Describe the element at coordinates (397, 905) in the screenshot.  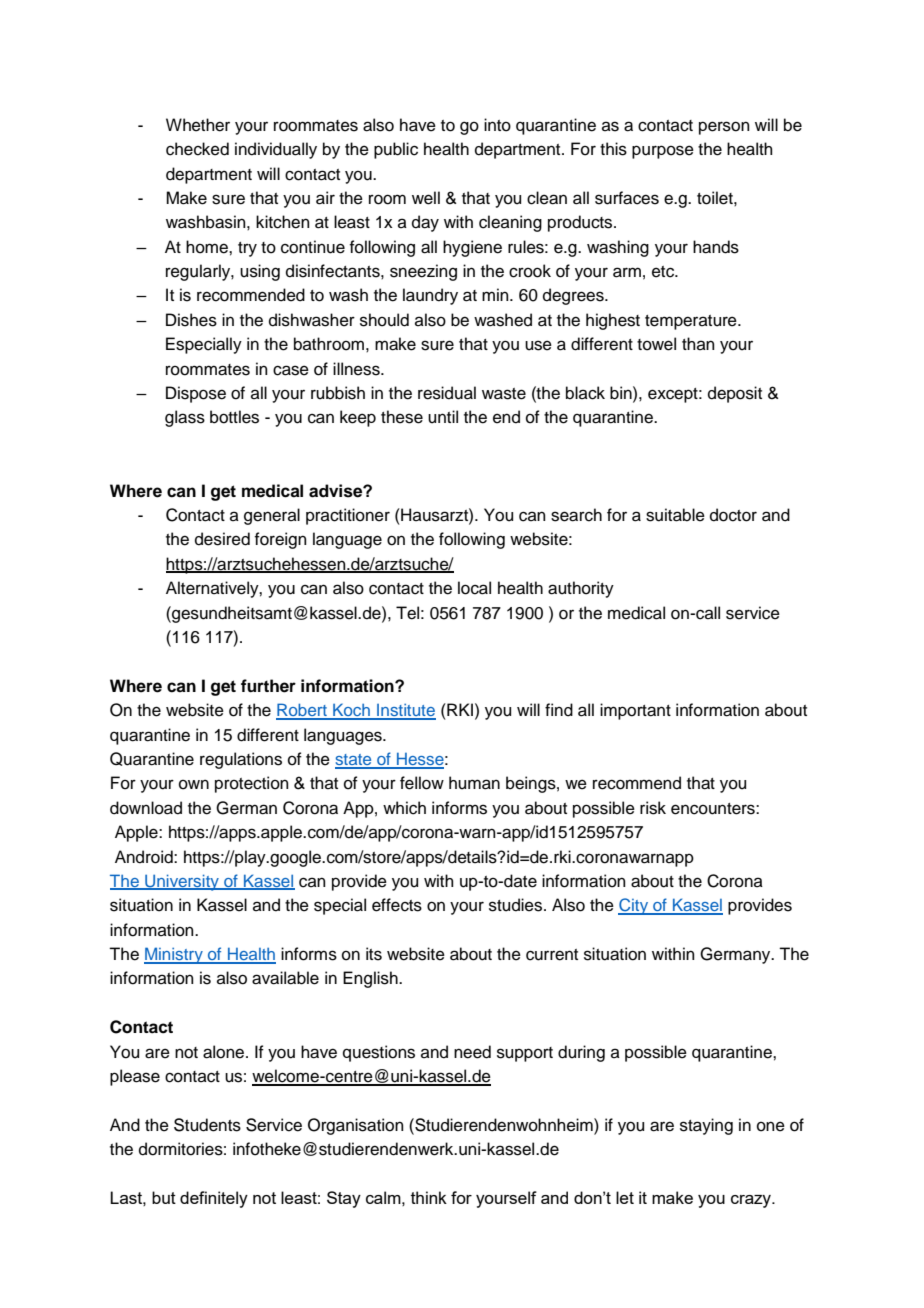
I see `effects` at that location.
